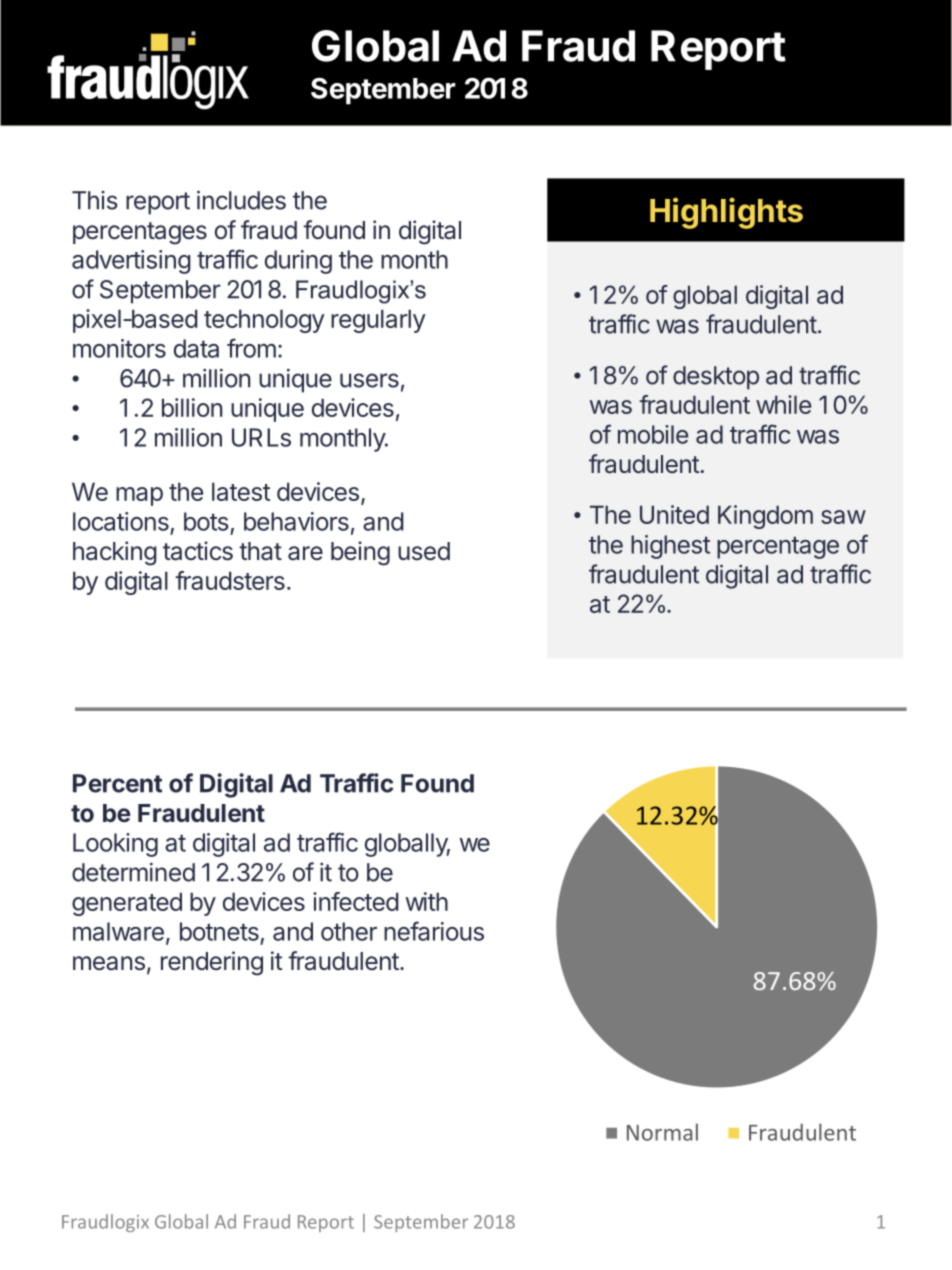 This document has width=952, height=1270. Describe the element at coordinates (212, 963) in the document. I see `rendering` at that location.
